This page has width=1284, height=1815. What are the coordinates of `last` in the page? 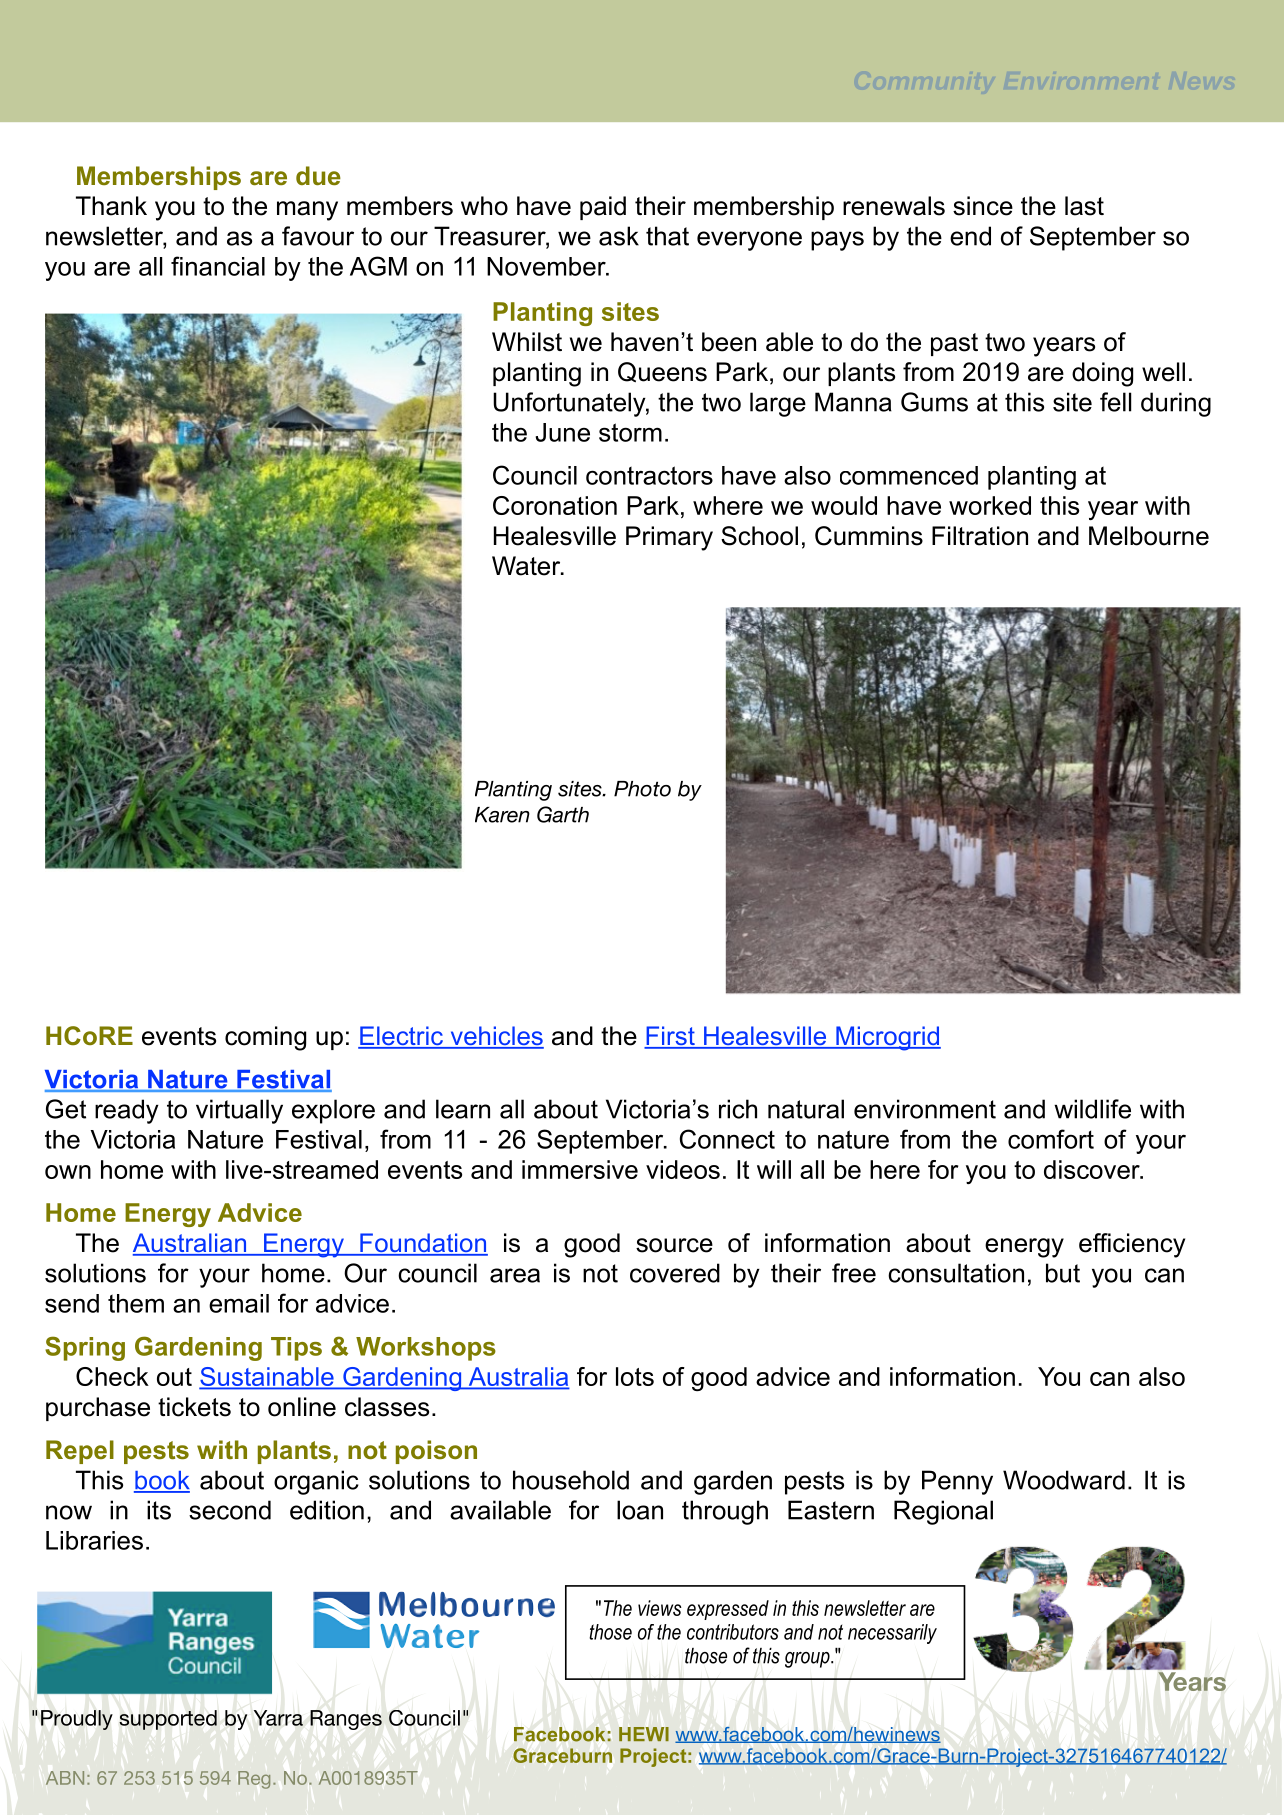 It's located at (1084, 206).
